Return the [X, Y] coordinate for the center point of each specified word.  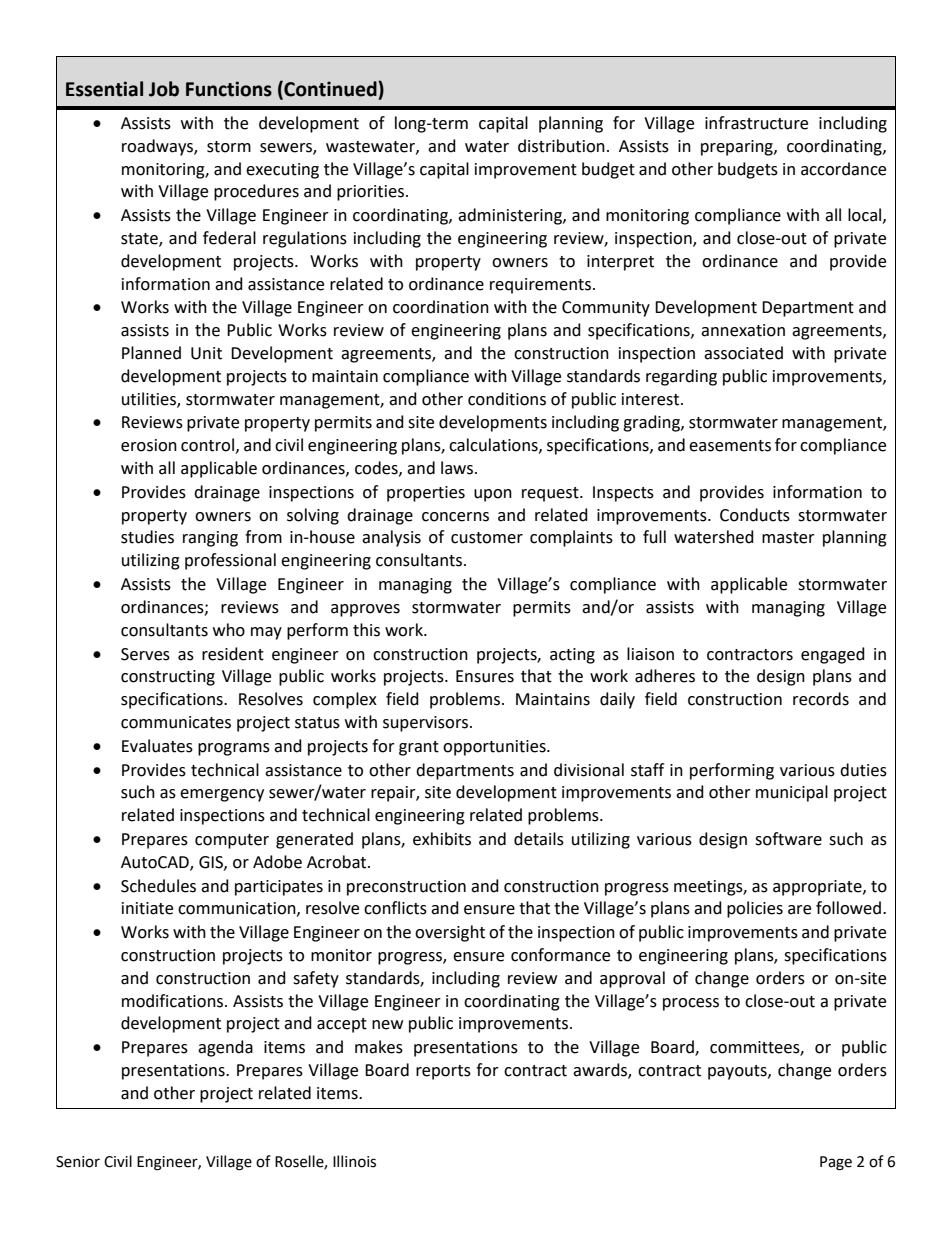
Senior [78, 1162]
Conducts [755, 515]
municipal [792, 793]
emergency [222, 795]
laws [458, 468]
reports [443, 1072]
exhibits [442, 839]
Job [164, 89]
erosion [149, 445]
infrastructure [756, 123]
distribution [561, 146]
